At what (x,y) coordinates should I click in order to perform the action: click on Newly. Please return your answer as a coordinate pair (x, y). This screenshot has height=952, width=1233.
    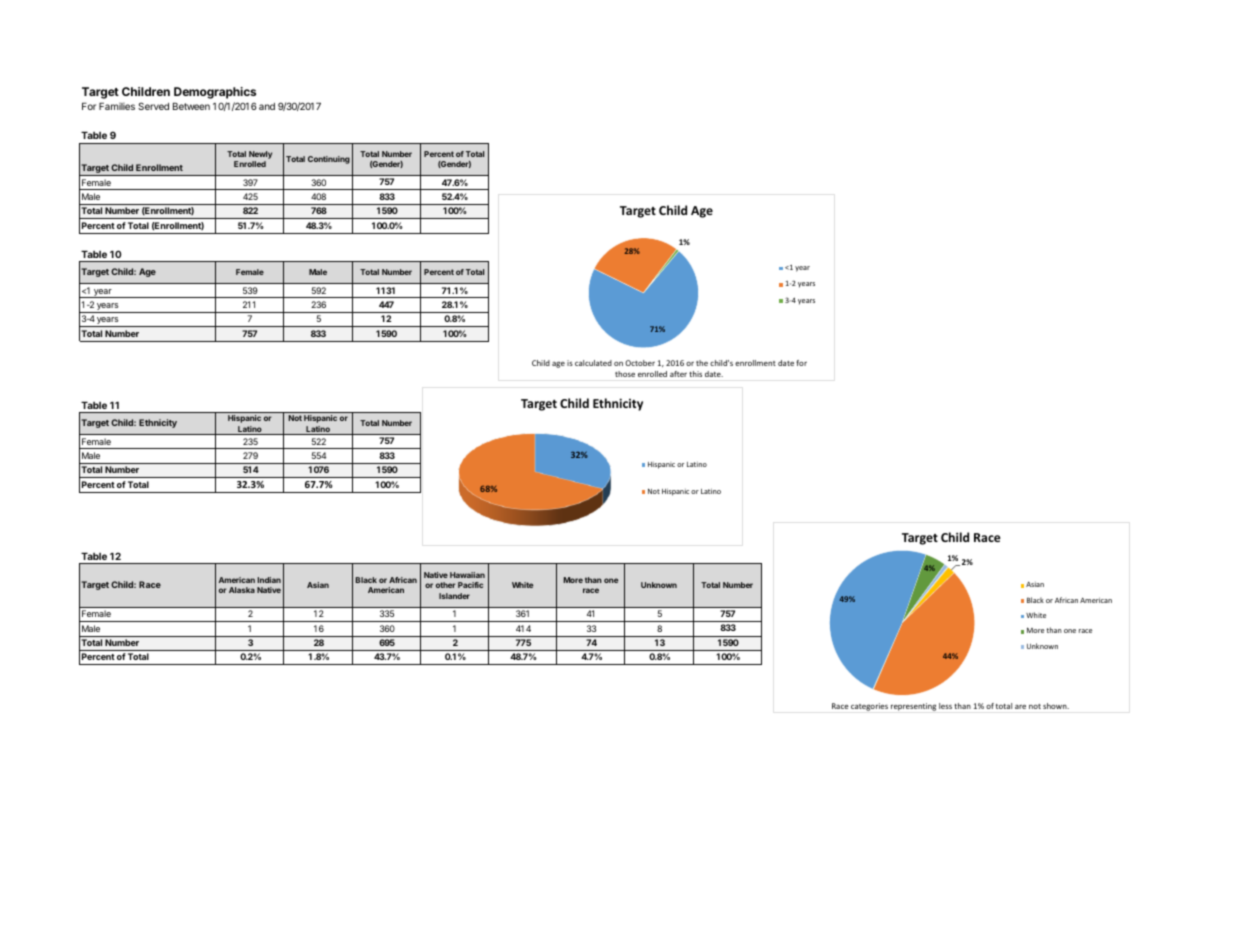
    Looking at the image, I should click on (260, 155).
